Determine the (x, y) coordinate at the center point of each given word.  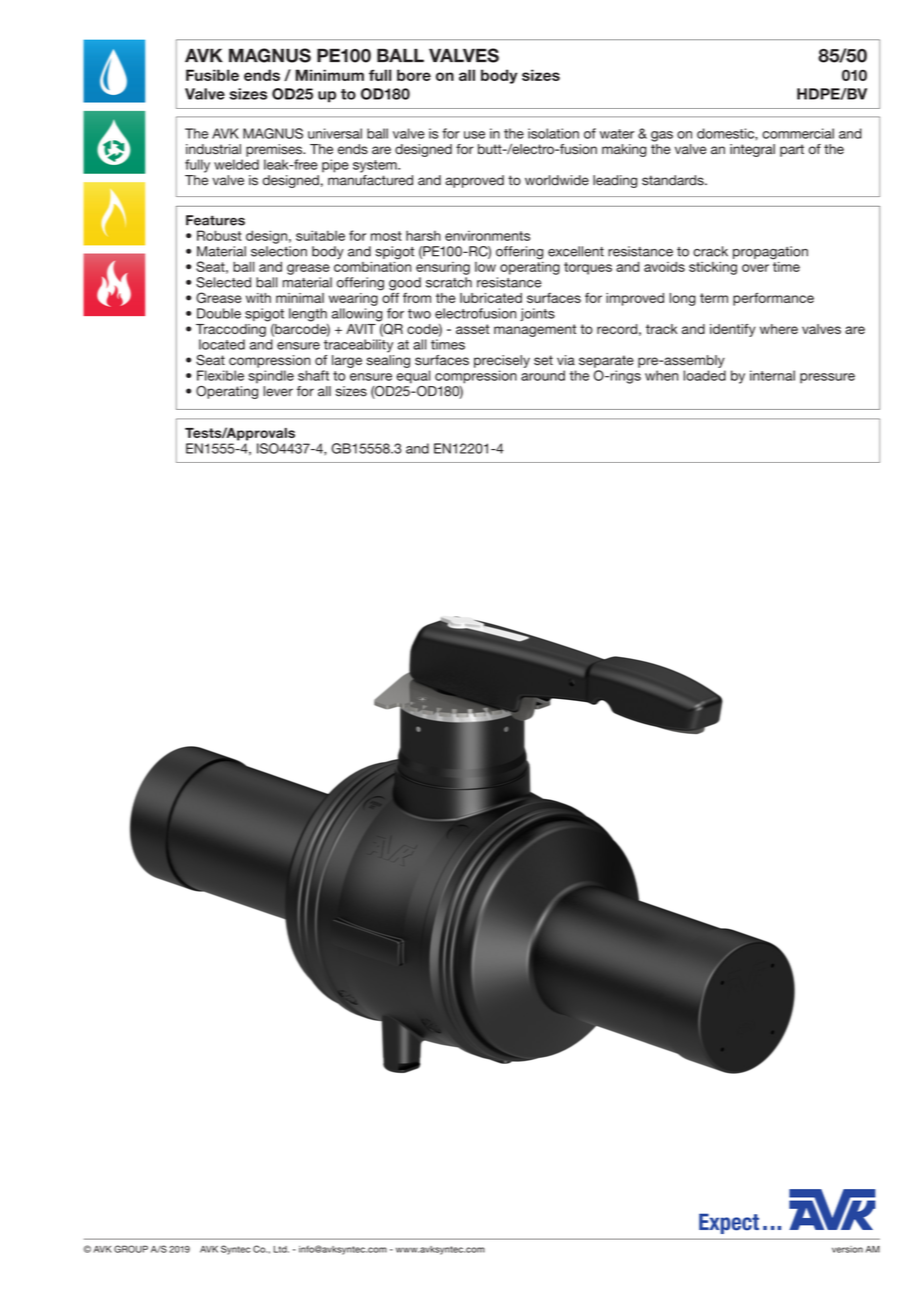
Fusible (212, 75)
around (543, 375)
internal (772, 375)
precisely (502, 361)
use (474, 135)
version (847, 1249)
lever (278, 391)
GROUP (131, 1249)
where (779, 329)
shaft (313, 375)
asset (472, 329)
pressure (827, 378)
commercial (798, 133)
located (222, 344)
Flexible (220, 375)
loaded (705, 375)
